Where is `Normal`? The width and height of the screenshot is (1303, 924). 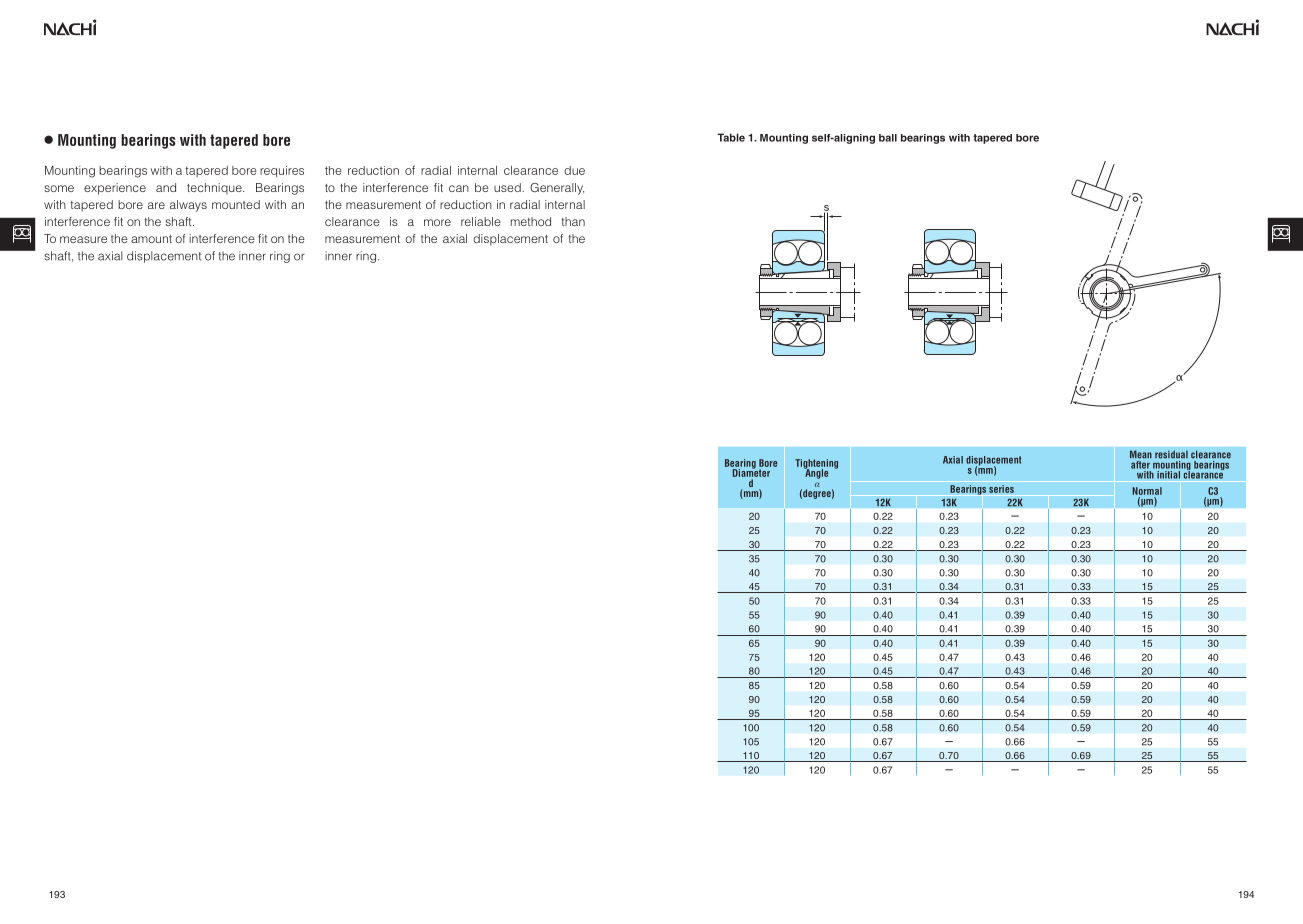 Normal is located at coordinates (1147, 491).
